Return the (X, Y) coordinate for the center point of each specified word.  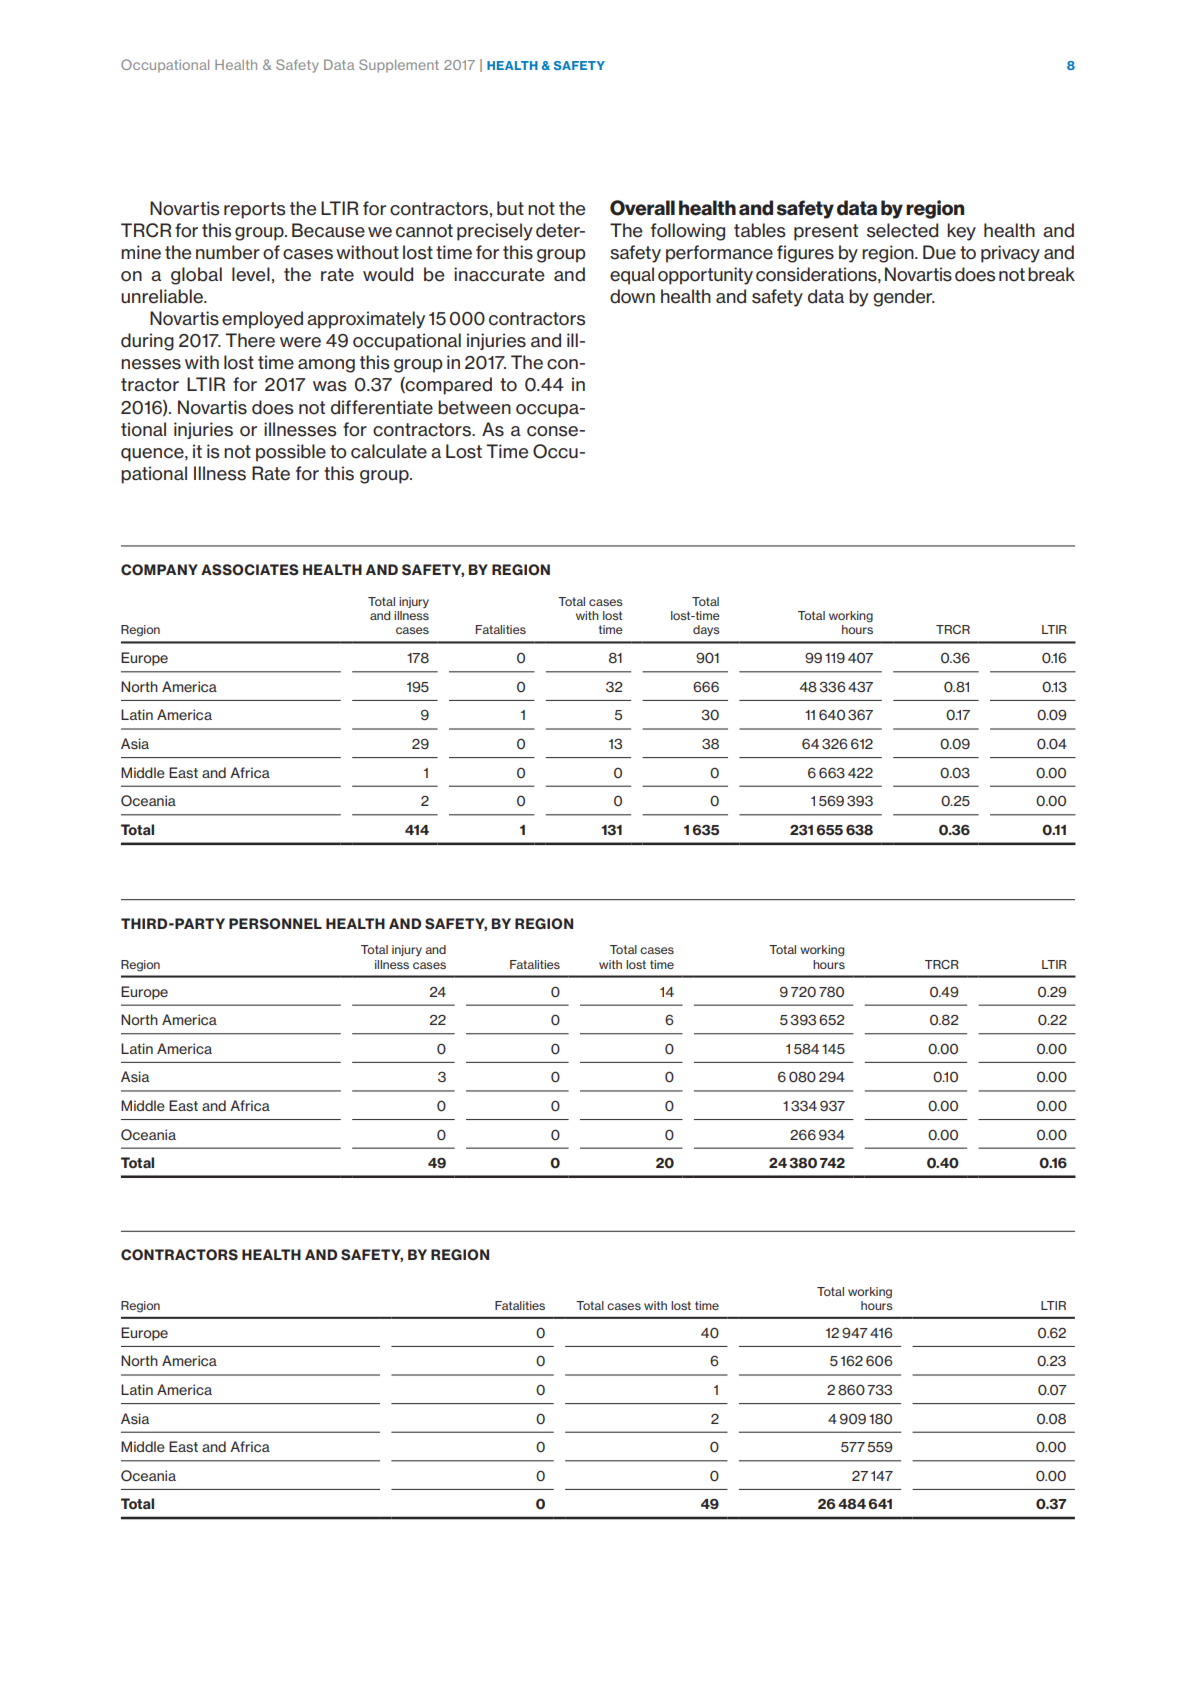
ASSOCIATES (250, 570)
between (474, 407)
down (632, 296)
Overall (642, 208)
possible (291, 453)
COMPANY (159, 570)
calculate (389, 451)
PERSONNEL (275, 924)
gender (904, 298)
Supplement (399, 66)
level (251, 274)
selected (902, 230)
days (706, 631)
